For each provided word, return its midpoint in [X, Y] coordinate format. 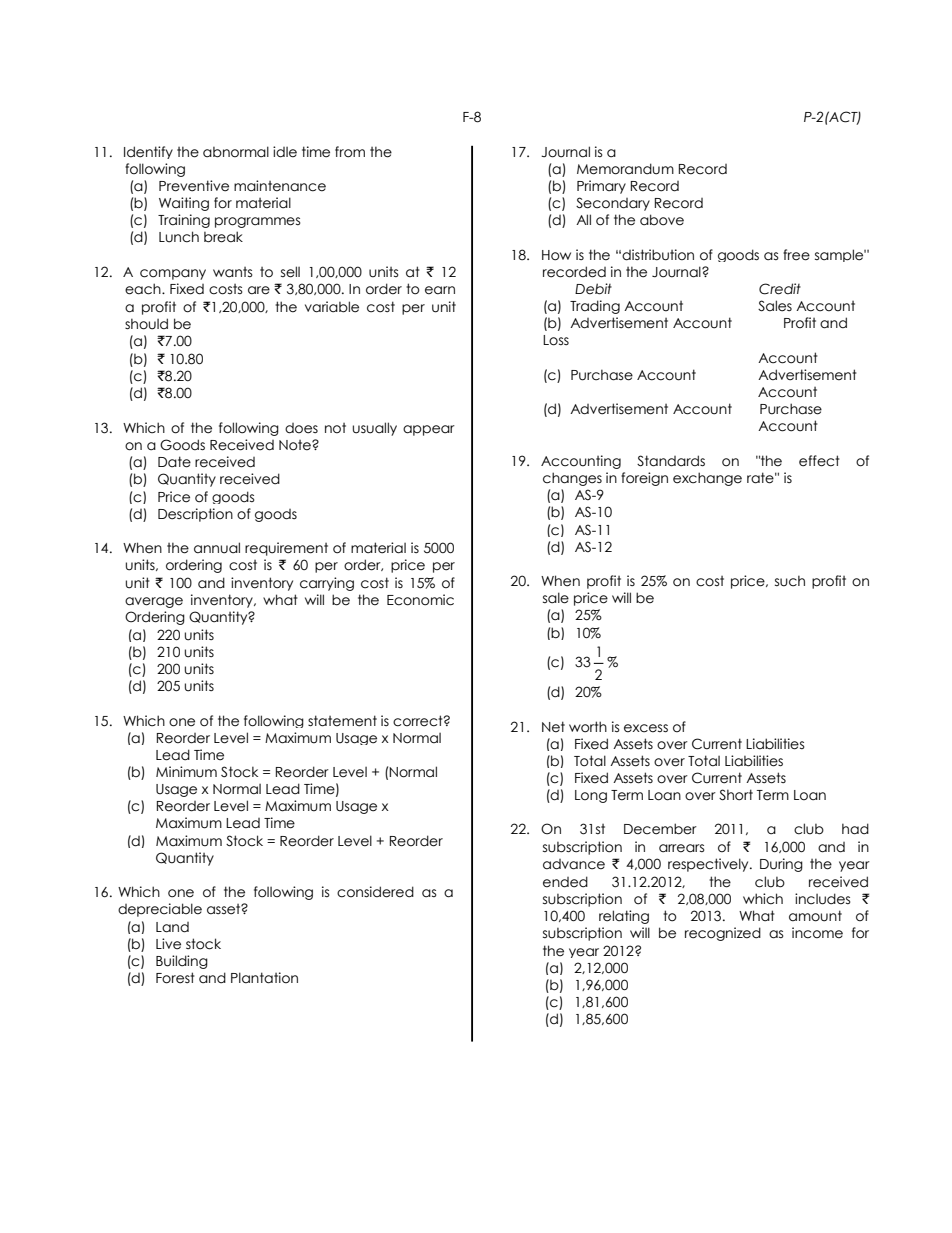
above [662, 220]
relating [624, 917]
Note [296, 445]
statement [342, 721]
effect [819, 461]
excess [646, 728]
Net [553, 727]
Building [182, 962]
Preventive [194, 186]
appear [429, 430]
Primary [601, 187]
